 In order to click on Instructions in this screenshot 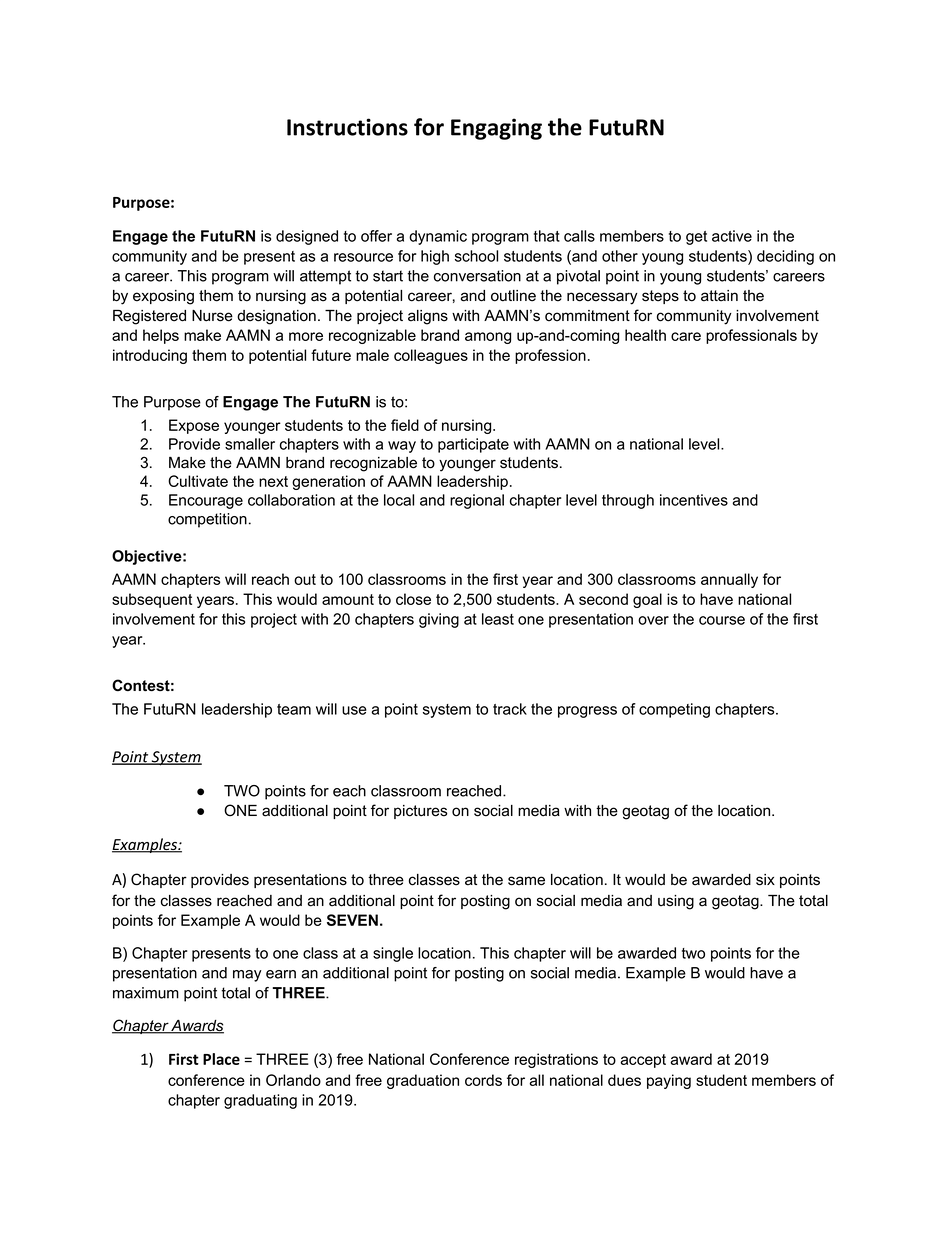, I will do `click(347, 127)`.
